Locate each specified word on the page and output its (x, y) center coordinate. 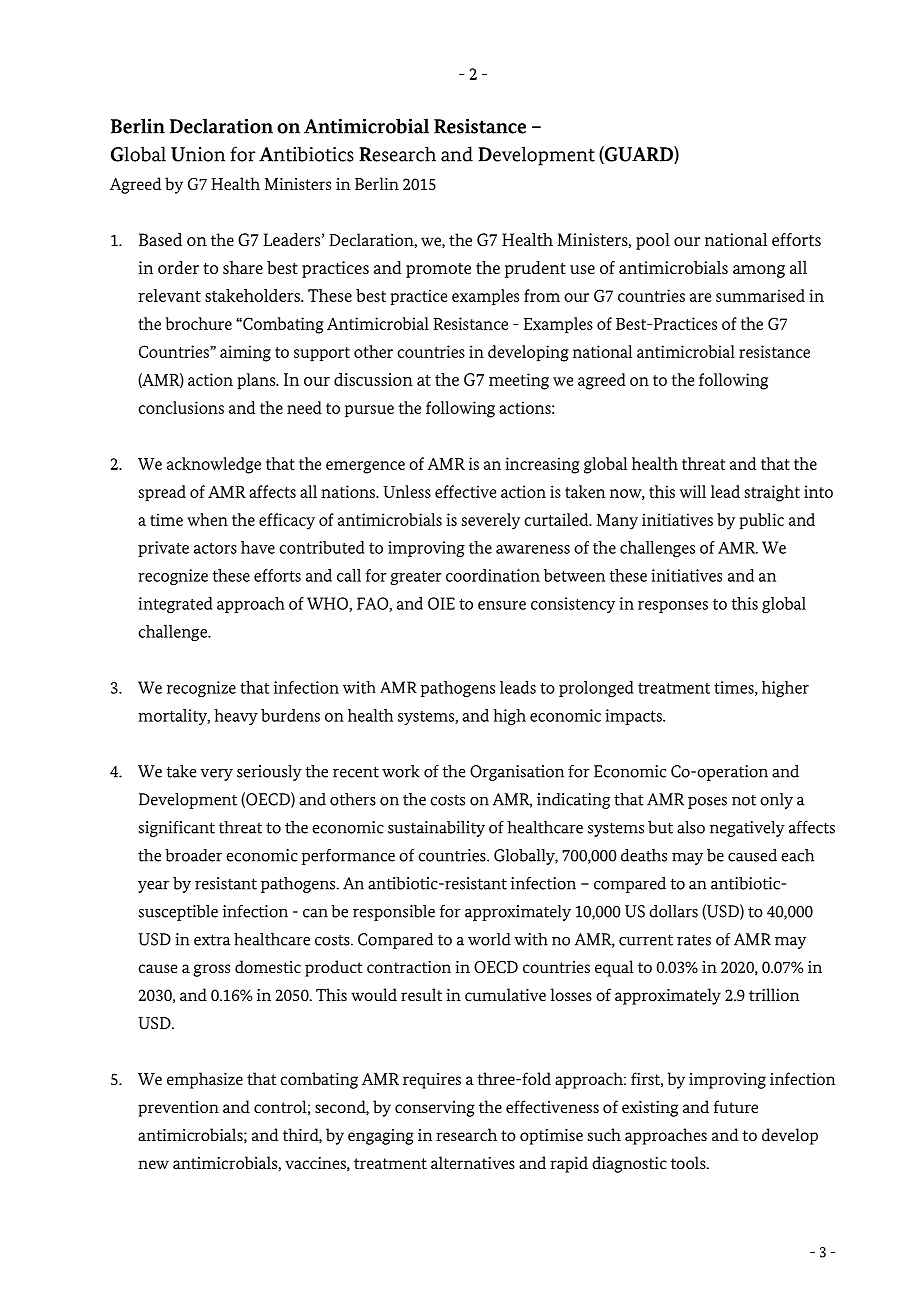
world (489, 939)
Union (198, 154)
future (736, 1106)
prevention (178, 1109)
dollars (673, 911)
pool (653, 241)
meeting (519, 381)
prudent (535, 269)
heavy (236, 717)
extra (212, 940)
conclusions (181, 407)
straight (772, 493)
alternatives (473, 1162)
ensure (502, 605)
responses (673, 607)
